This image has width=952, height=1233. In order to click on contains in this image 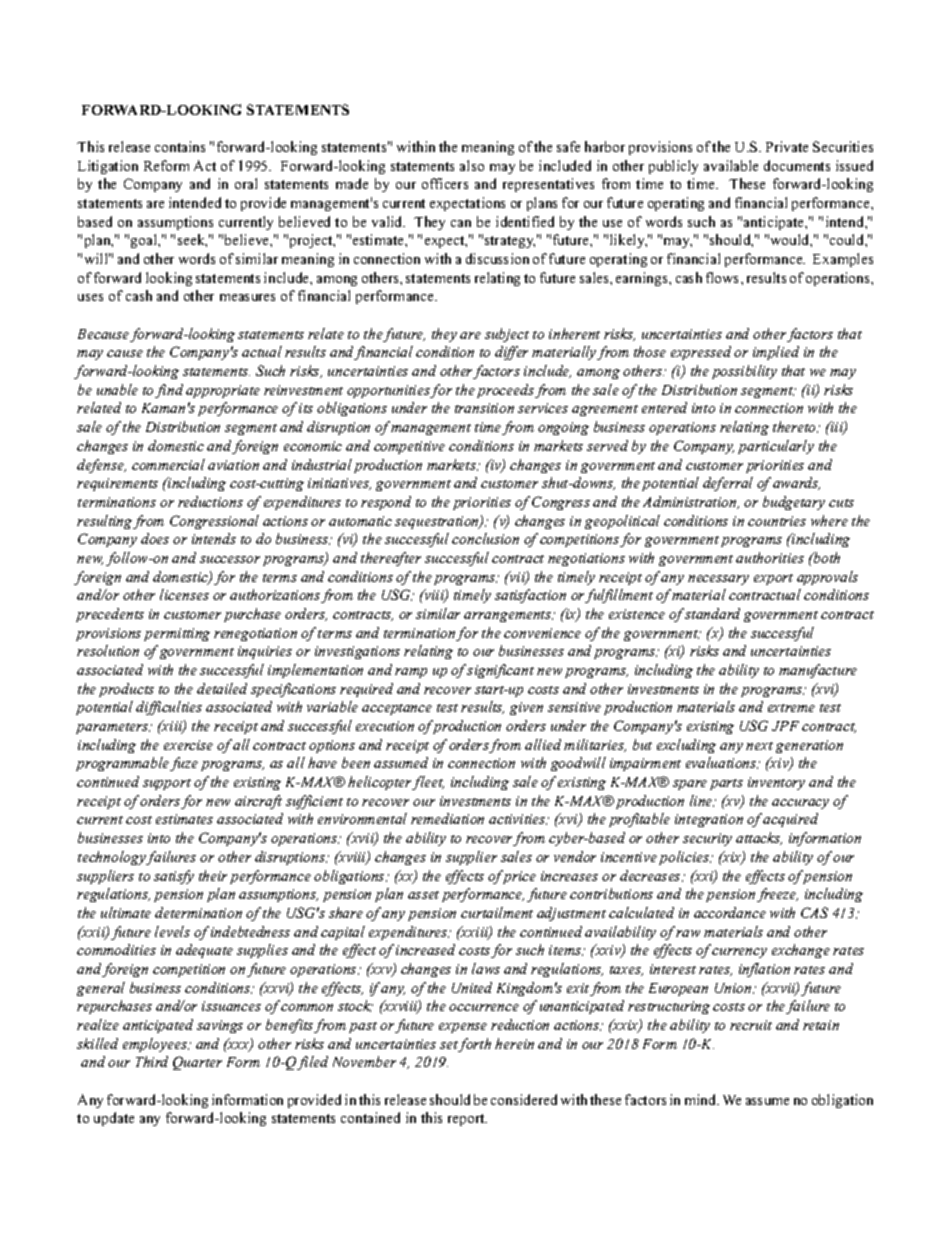, I will do `click(180, 146)`.
